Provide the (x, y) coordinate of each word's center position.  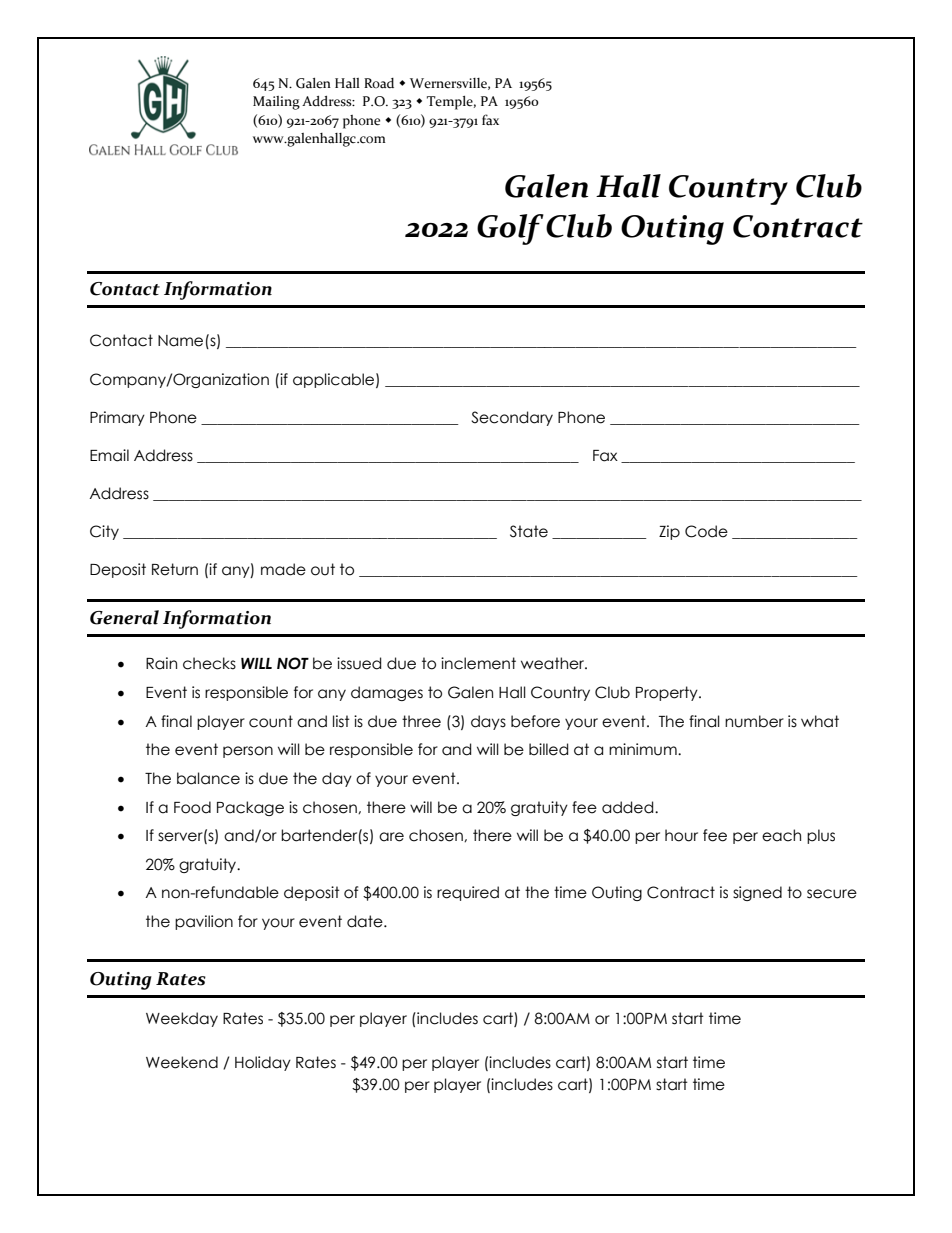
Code (706, 531)
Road (379, 83)
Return (175, 569)
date (366, 921)
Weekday (182, 1019)
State (529, 531)
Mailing (276, 103)
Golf (510, 229)
